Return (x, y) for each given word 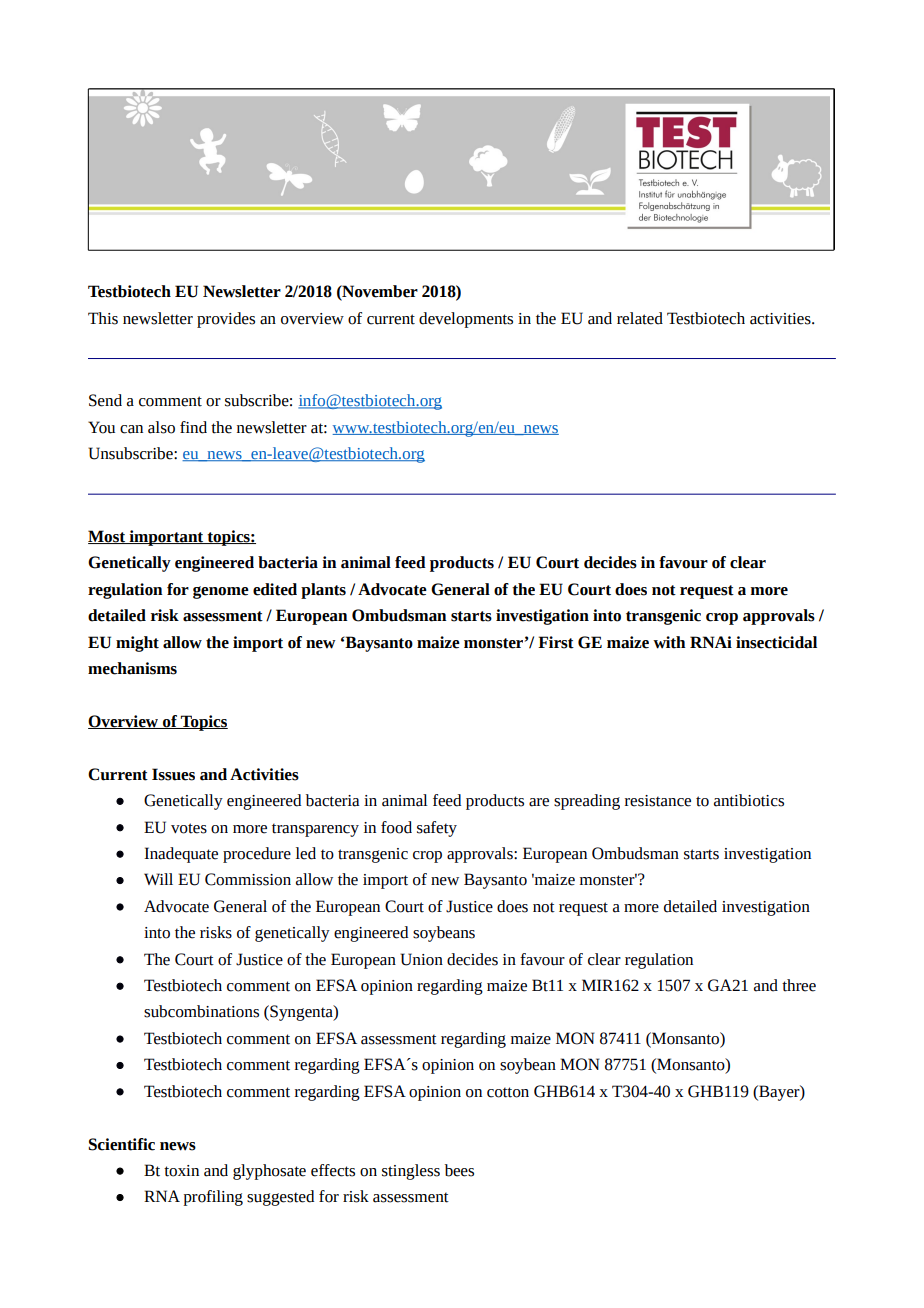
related (640, 318)
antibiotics (749, 800)
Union (421, 959)
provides (226, 320)
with (669, 642)
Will (158, 879)
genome (221, 592)
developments (466, 320)
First (556, 642)
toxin (181, 1171)
